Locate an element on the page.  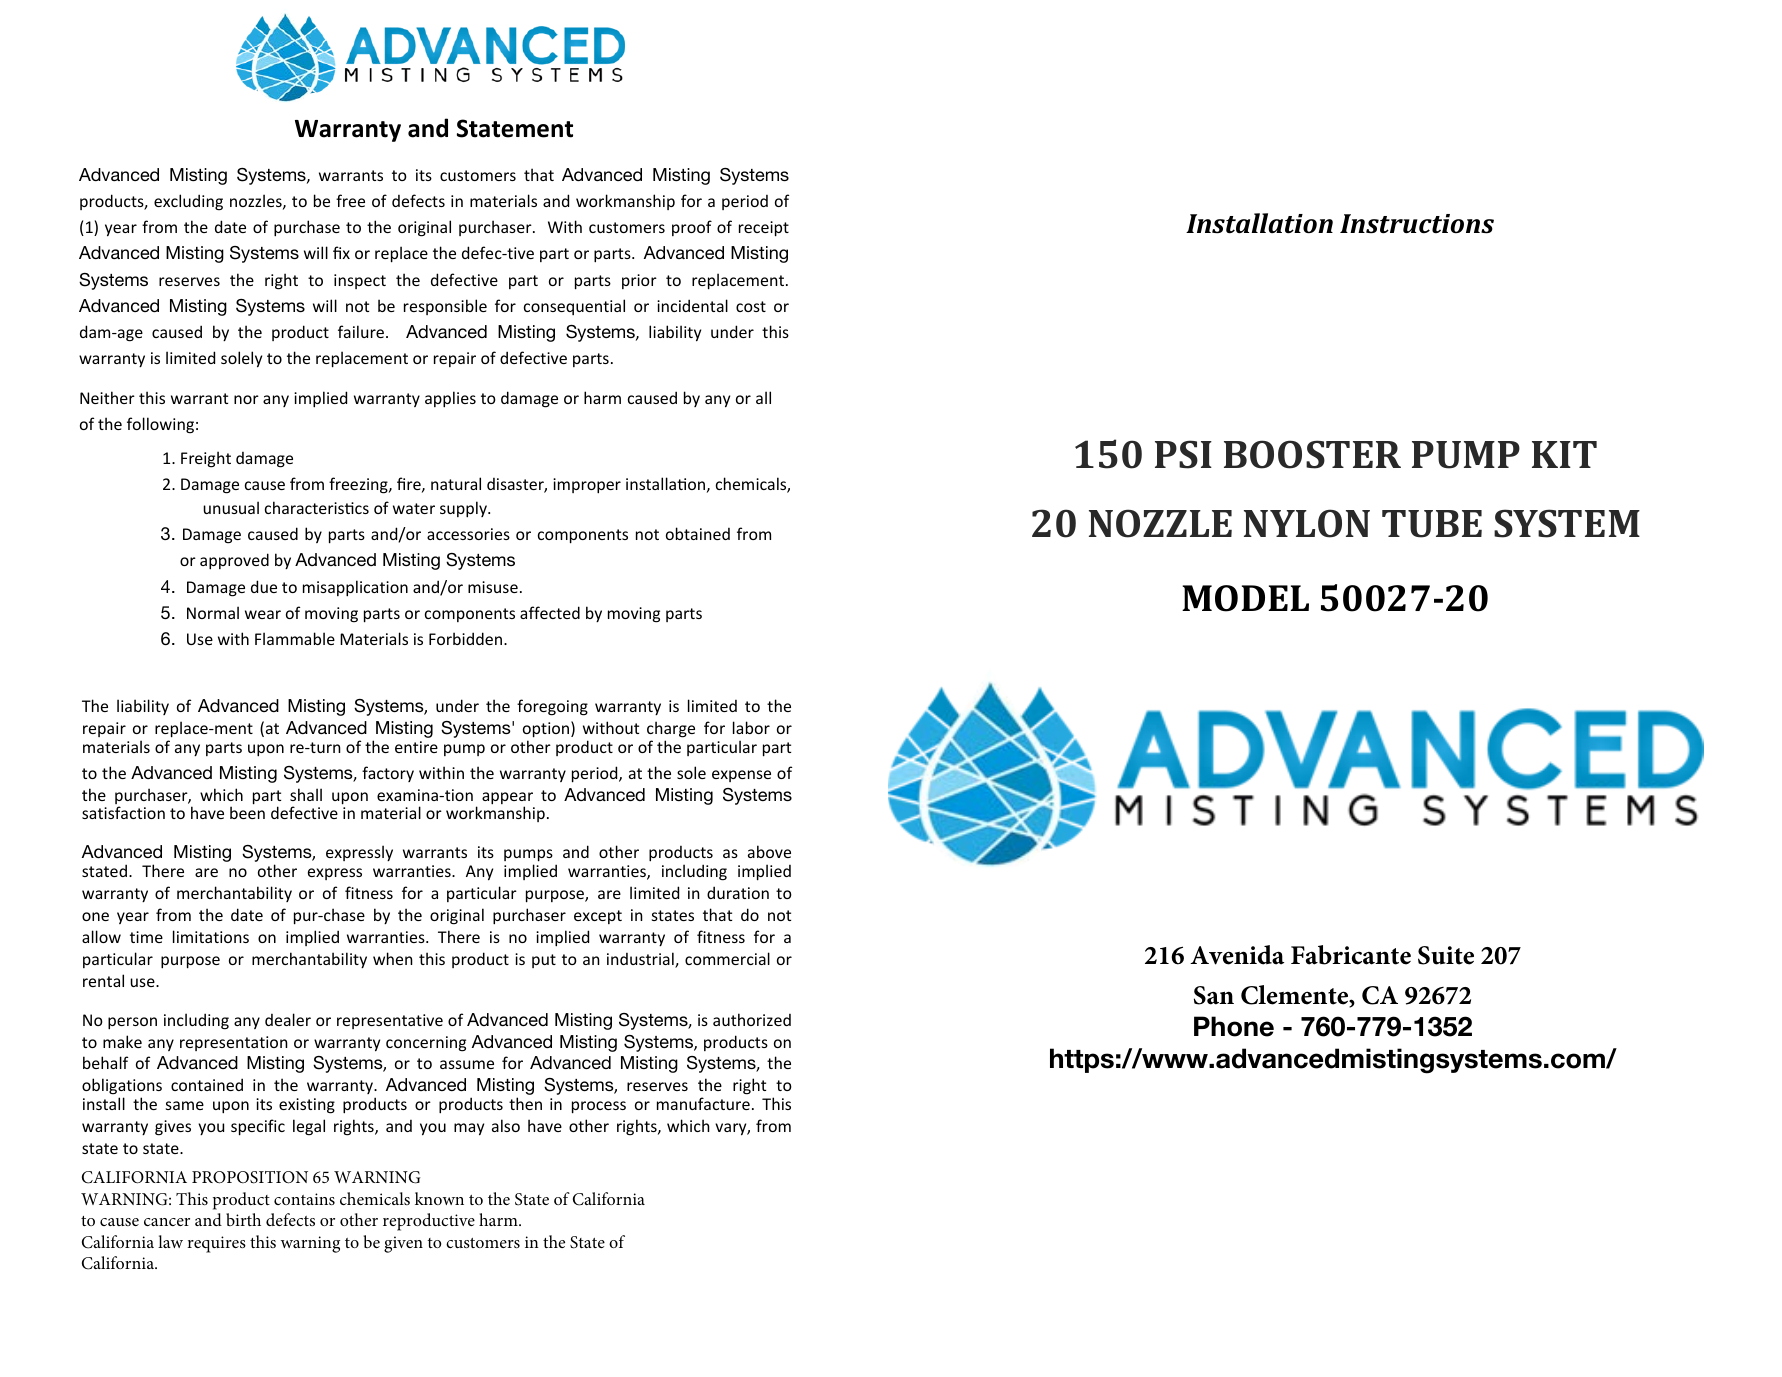
Suite is located at coordinates (1446, 955).
